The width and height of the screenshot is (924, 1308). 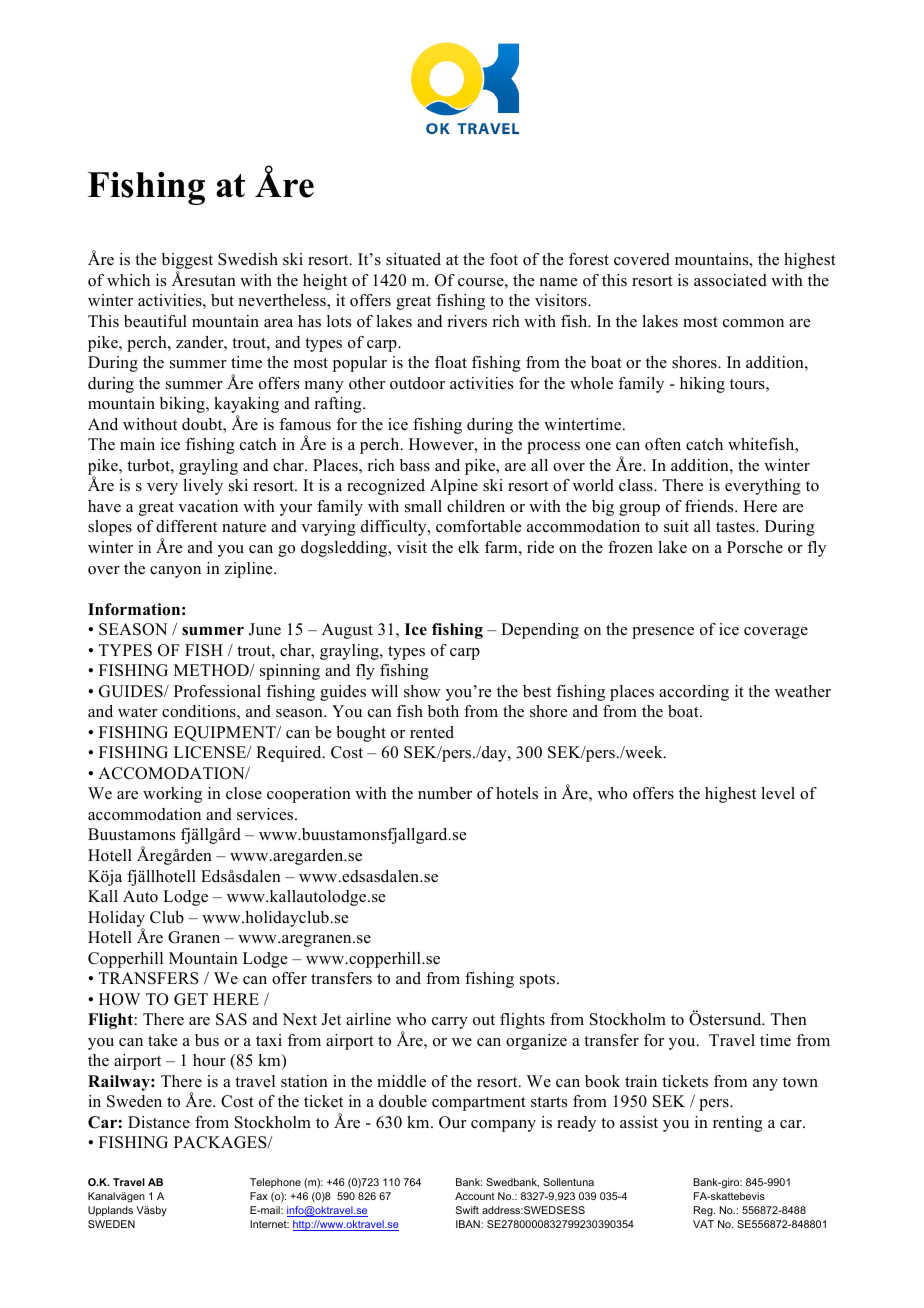 I want to click on Account, so click(x=475, y=1196).
